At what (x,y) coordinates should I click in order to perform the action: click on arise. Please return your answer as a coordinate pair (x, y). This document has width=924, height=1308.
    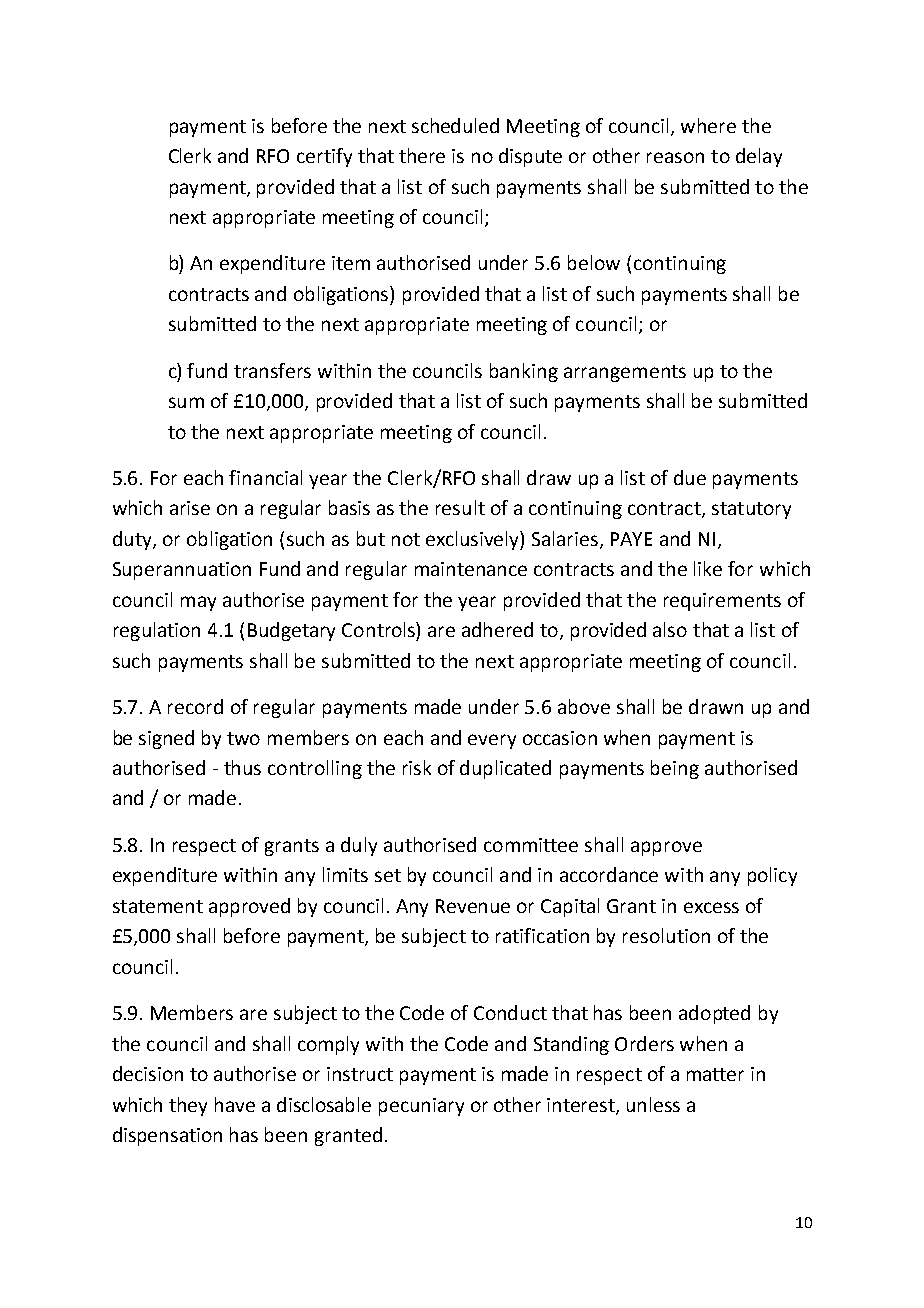
    Looking at the image, I should click on (190, 508).
